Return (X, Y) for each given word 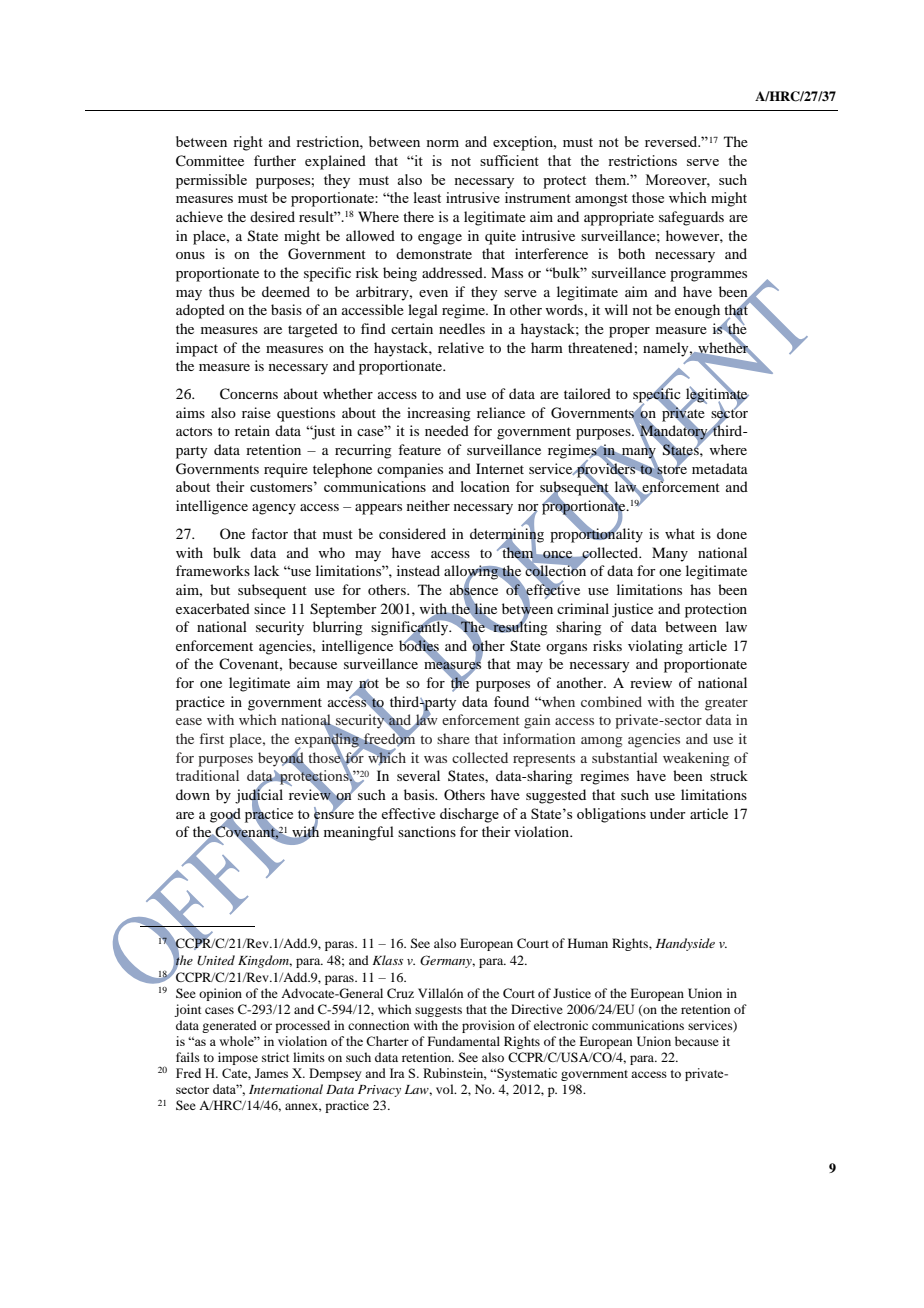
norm (442, 143)
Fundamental (464, 1041)
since (270, 608)
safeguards (691, 218)
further (275, 160)
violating (655, 647)
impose (238, 1058)
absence (474, 590)
